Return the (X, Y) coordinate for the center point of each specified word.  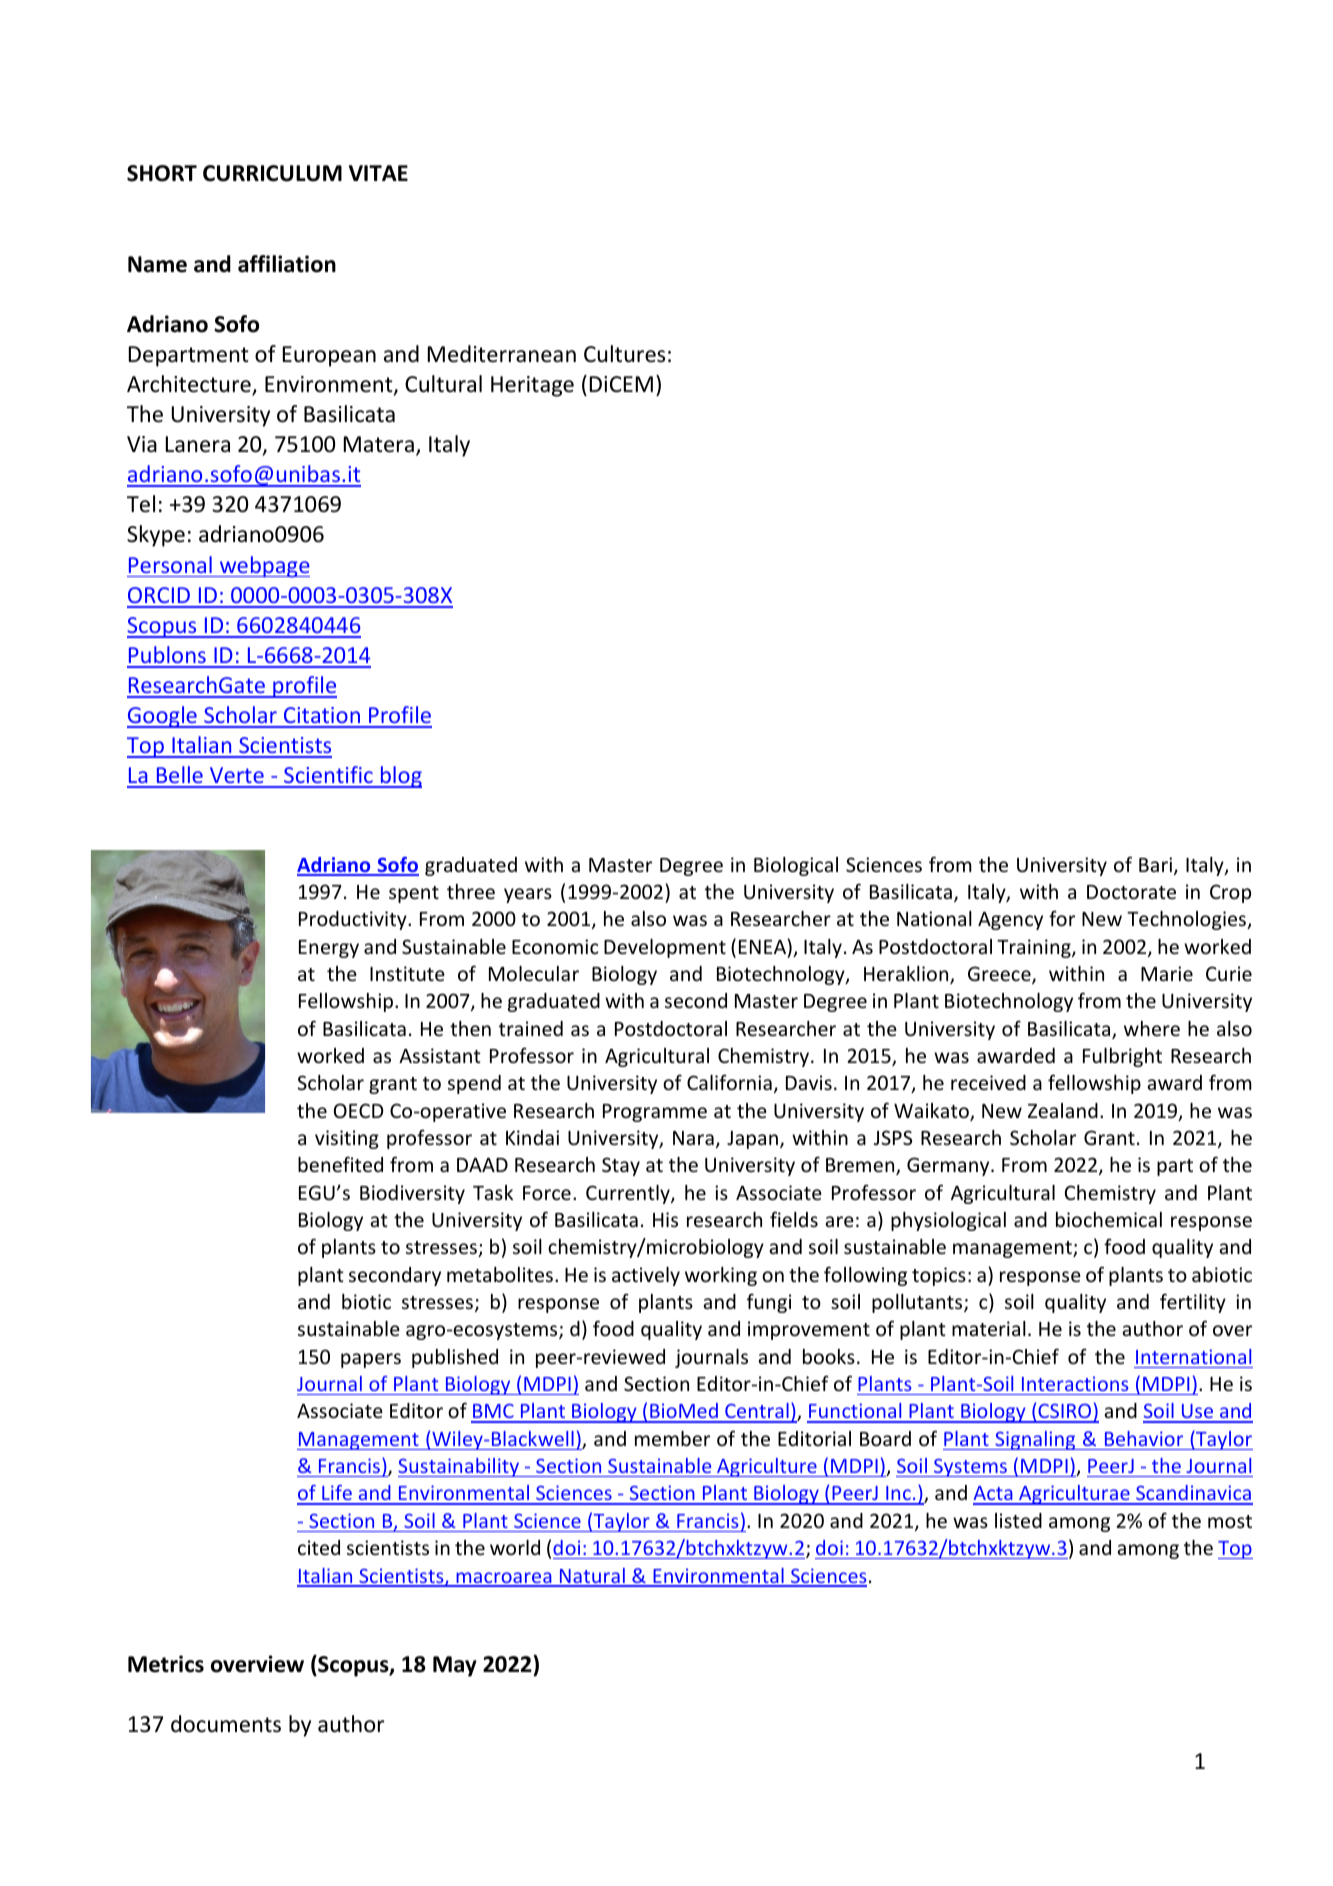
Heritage (532, 386)
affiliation (287, 264)
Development (665, 948)
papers (371, 1360)
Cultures (624, 354)
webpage (263, 567)
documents (226, 1724)
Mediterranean (502, 354)
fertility (1193, 1303)
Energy (329, 949)
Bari (1155, 864)
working (721, 1276)
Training (1035, 948)
